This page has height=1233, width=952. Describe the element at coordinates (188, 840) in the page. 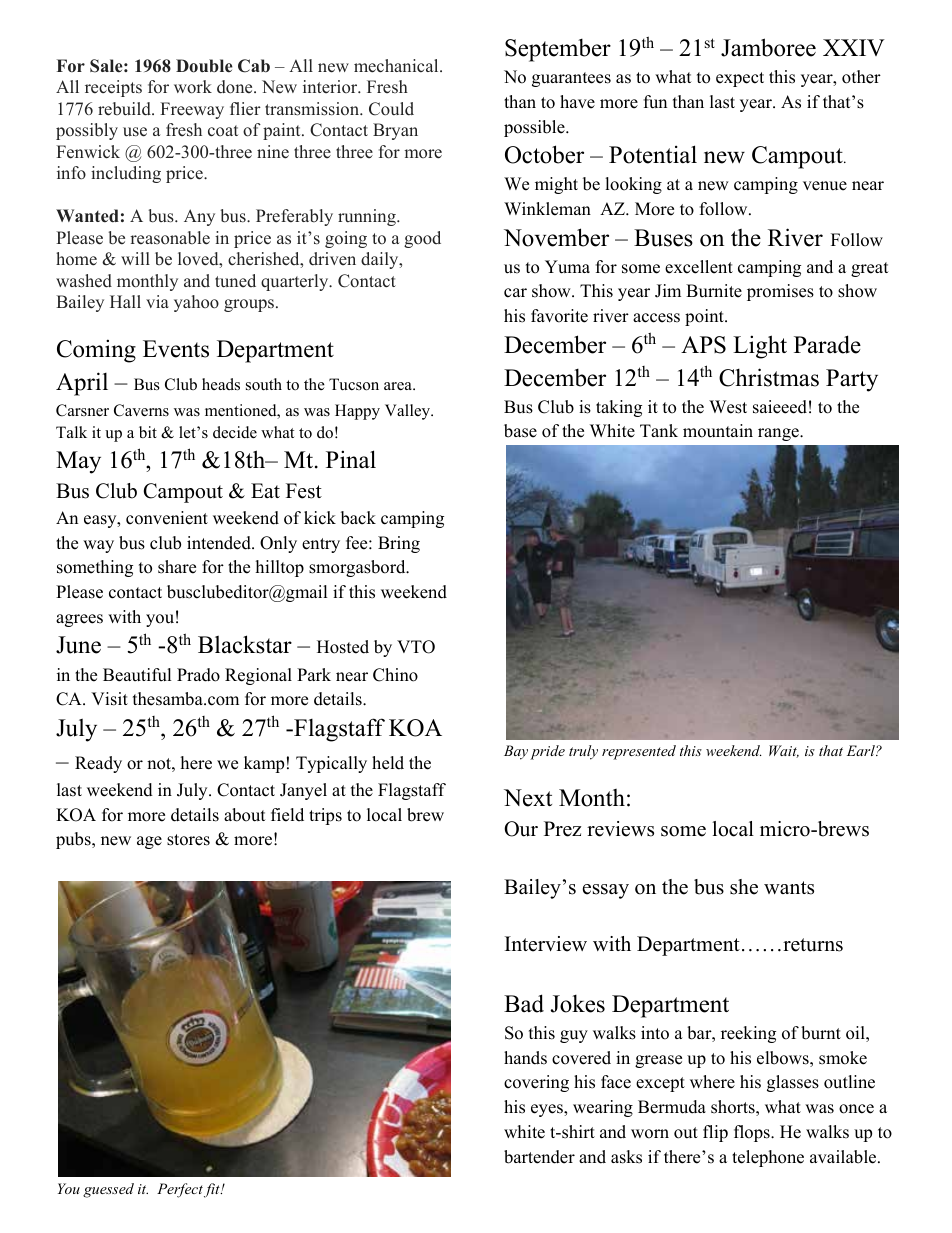

I see `stores` at that location.
